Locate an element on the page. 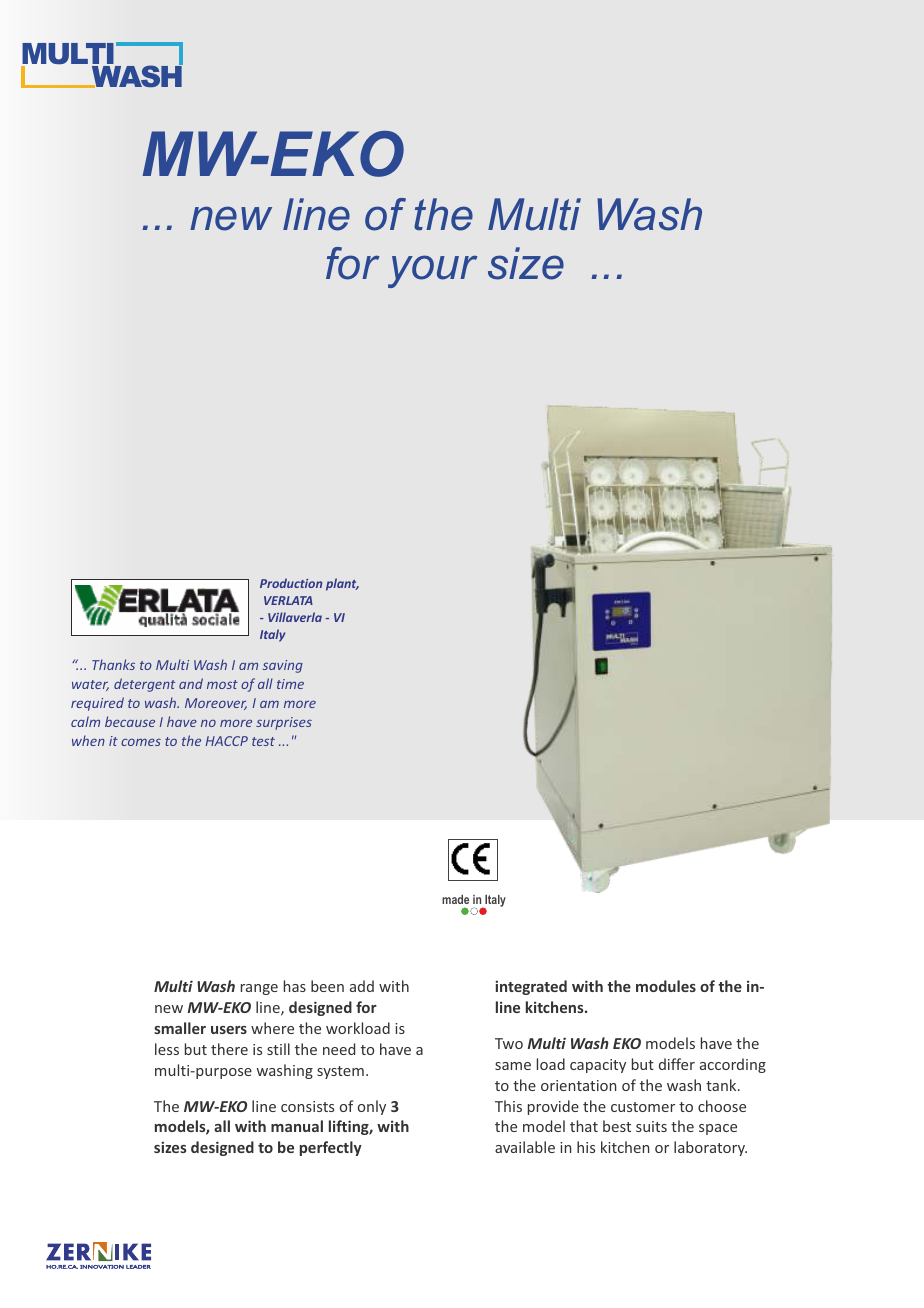 The image size is (924, 1308). LEADER is located at coordinates (138, 1267).
